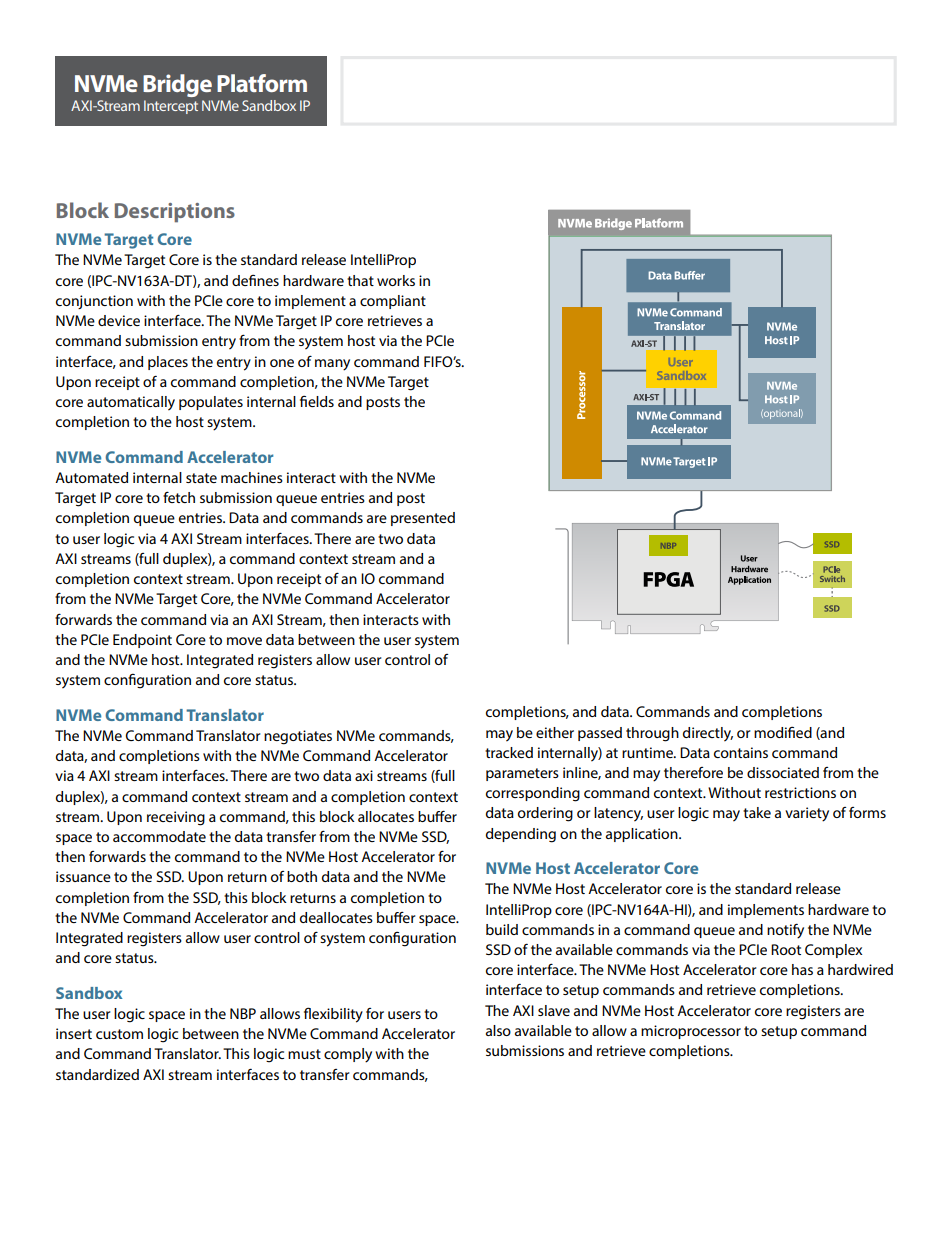 The width and height of the screenshot is (952, 1233). I want to click on receiving, so click(176, 818).
